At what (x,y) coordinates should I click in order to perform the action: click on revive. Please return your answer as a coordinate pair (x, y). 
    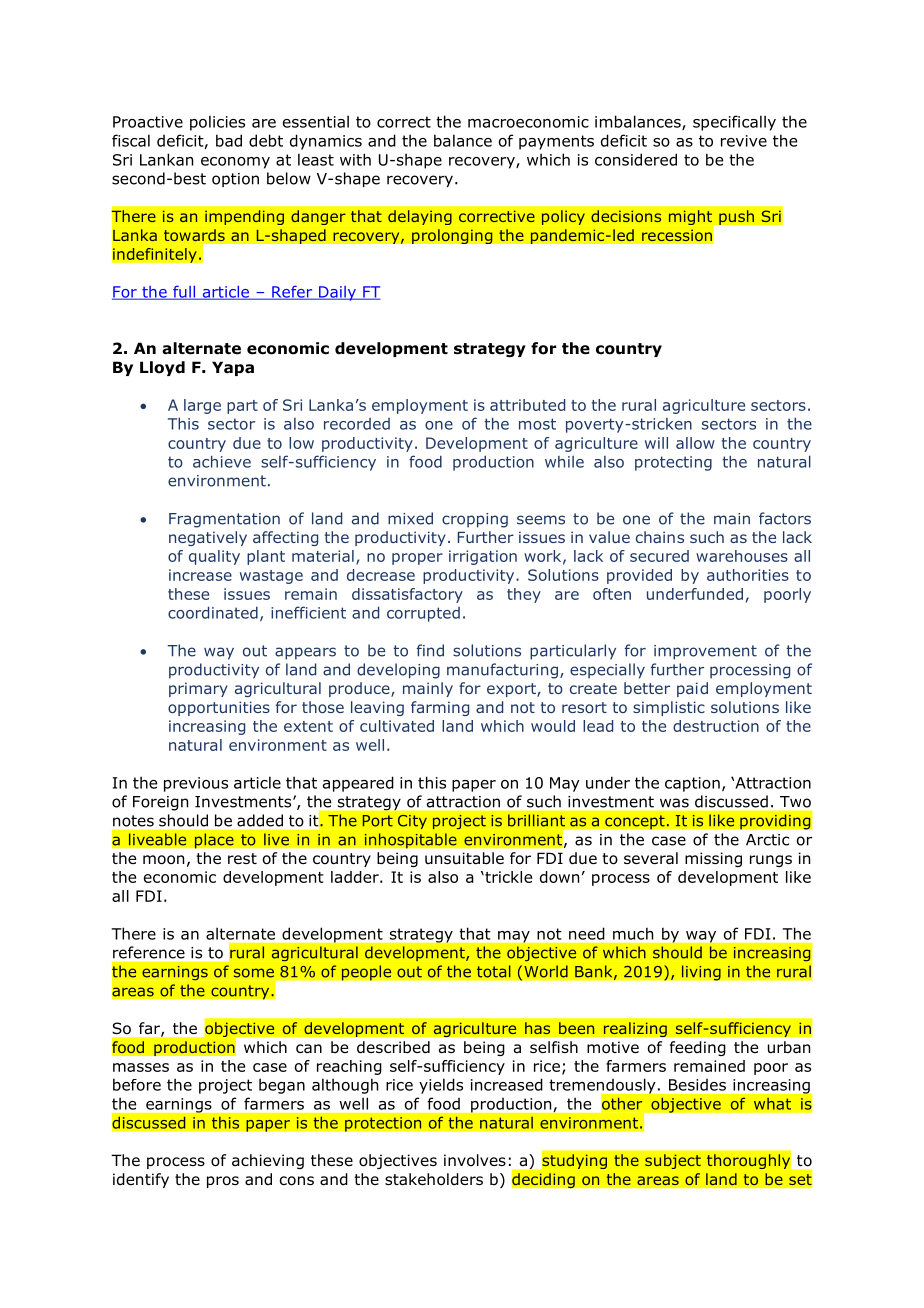
    Looking at the image, I should click on (744, 141).
